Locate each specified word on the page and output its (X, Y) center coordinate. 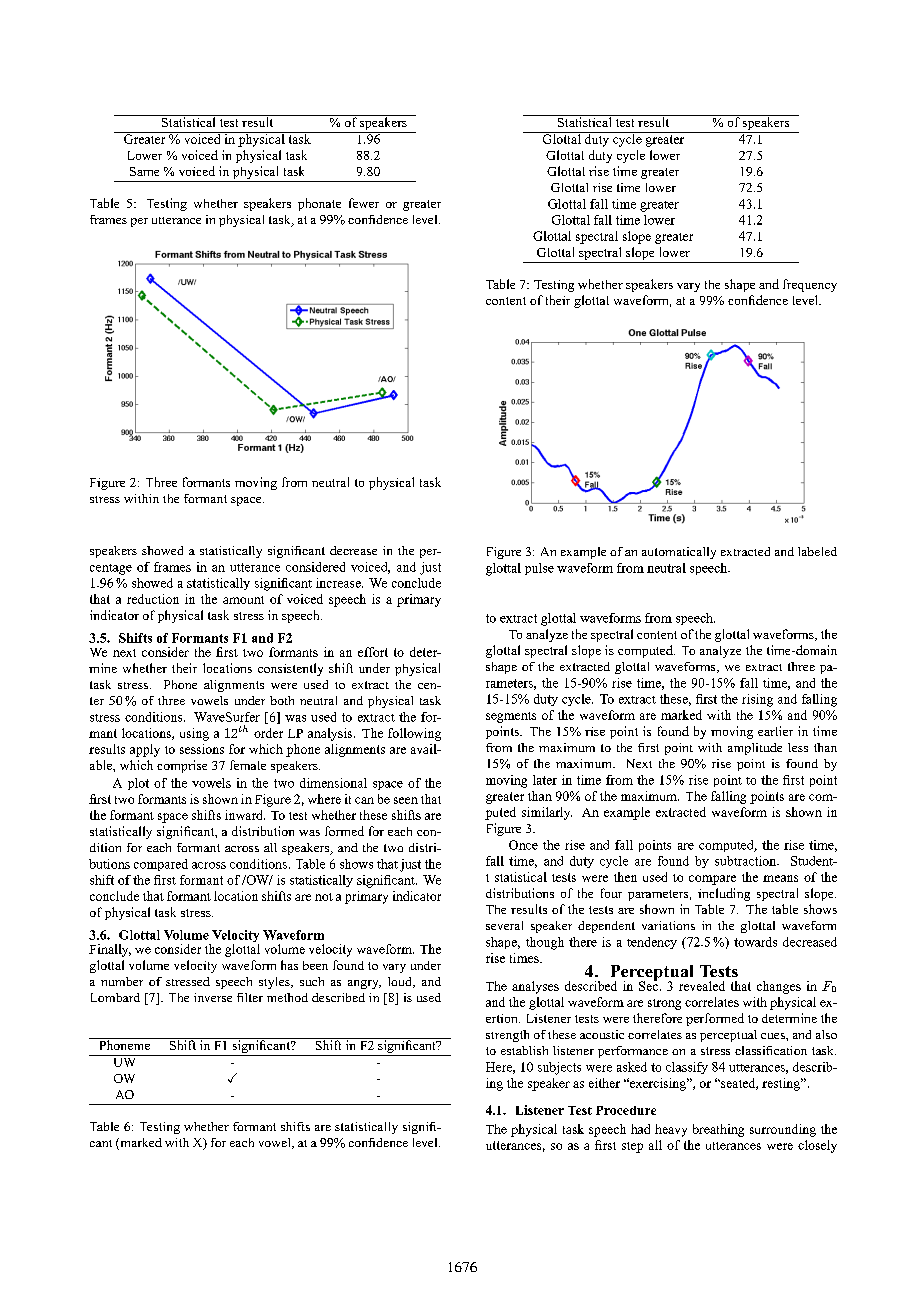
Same (144, 171)
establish (524, 1050)
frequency (810, 285)
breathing (718, 1130)
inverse (213, 997)
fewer (364, 203)
